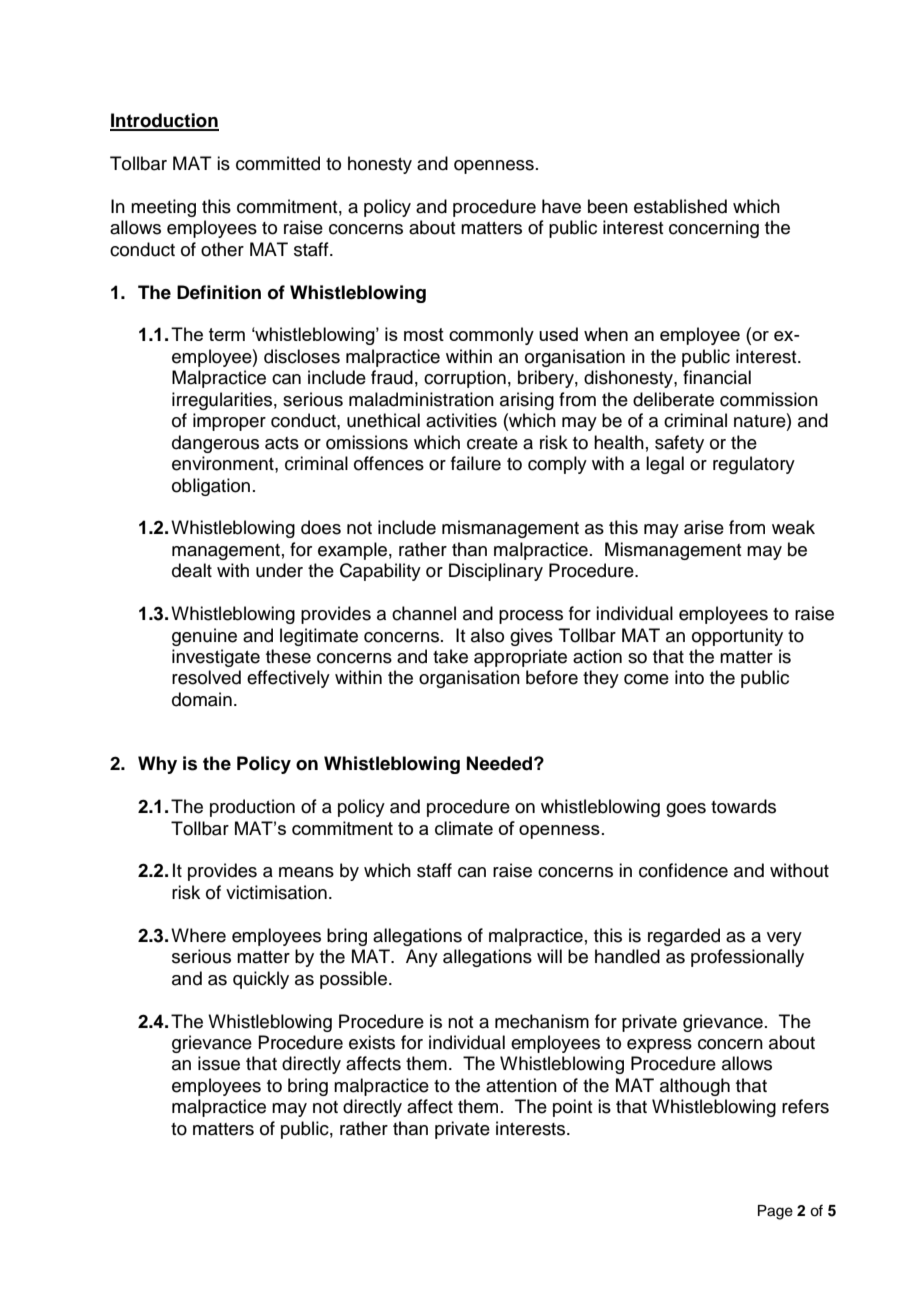 The height and width of the screenshot is (1308, 924). What do you see at coordinates (229, 422) in the screenshot?
I see `improper` at bounding box center [229, 422].
